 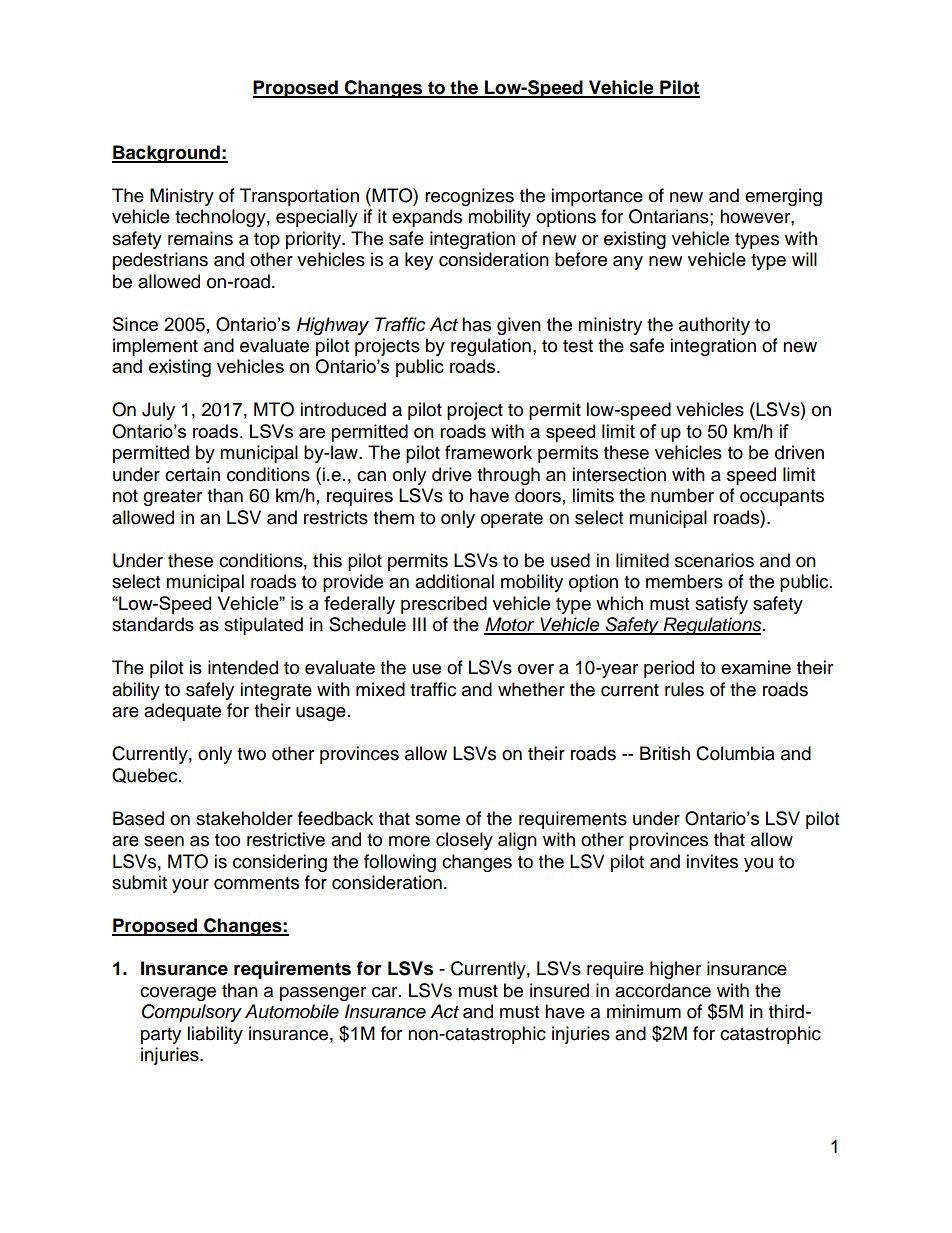 I want to click on recognizes, so click(x=469, y=197).
